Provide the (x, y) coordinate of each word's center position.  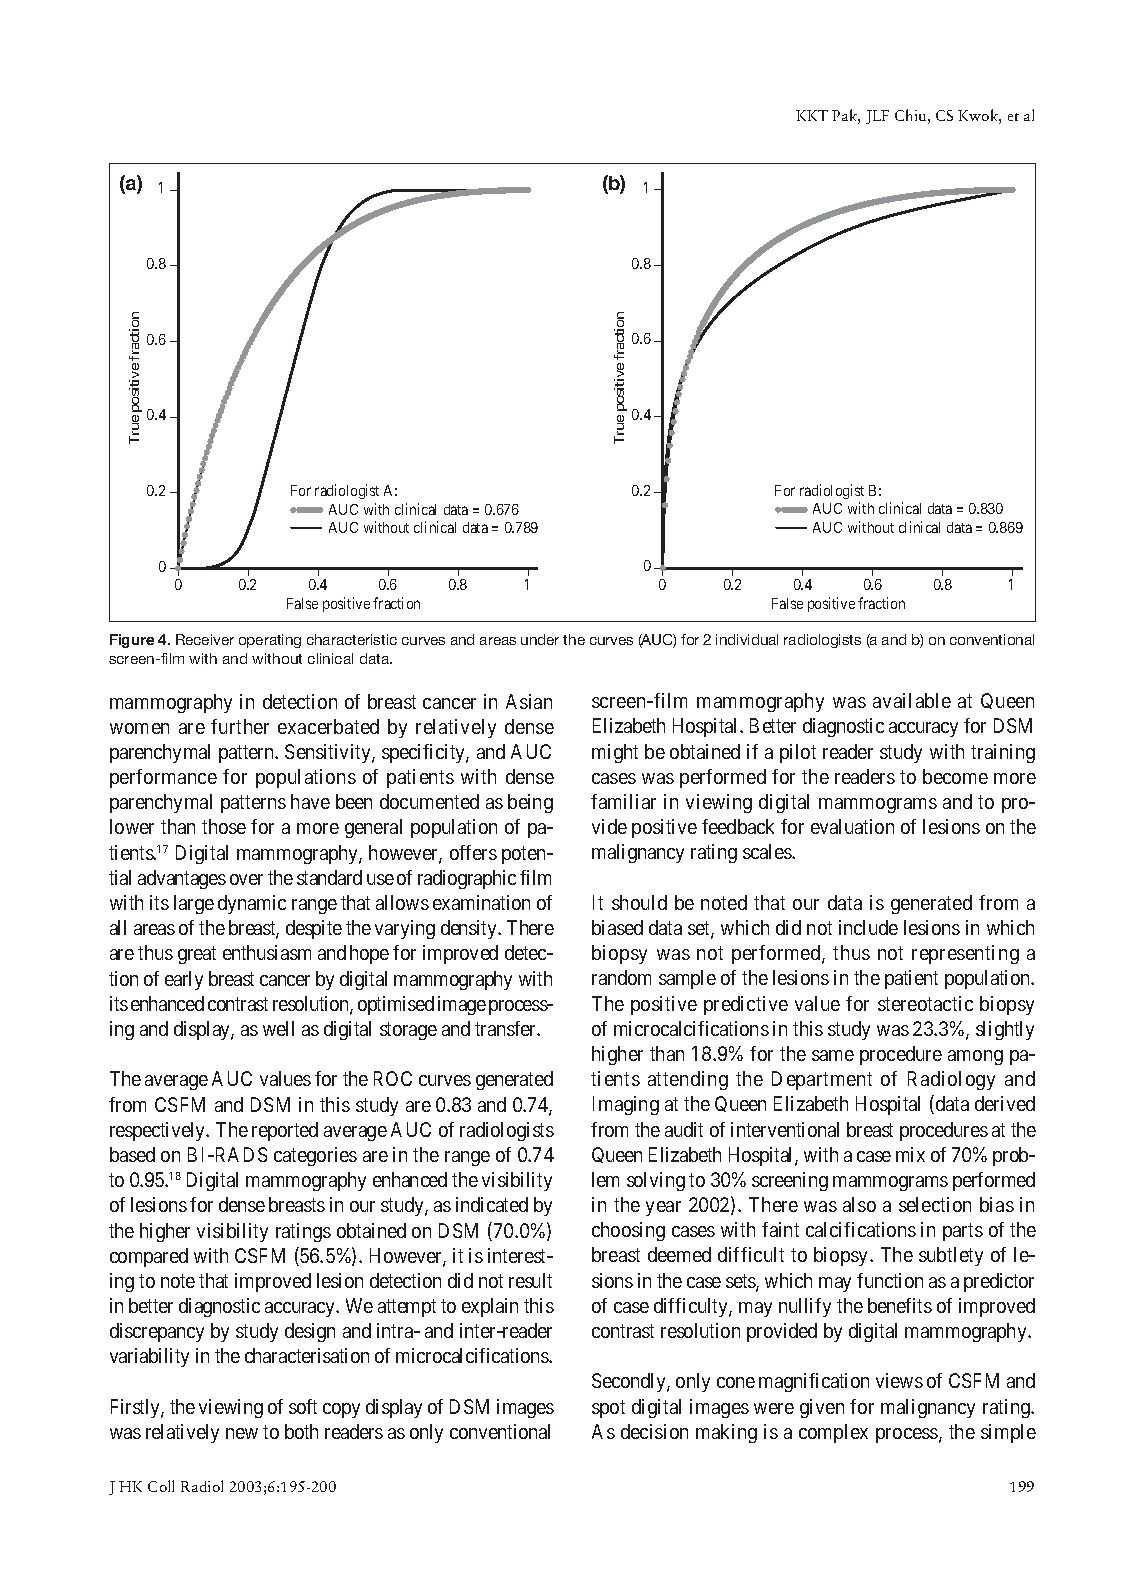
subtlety (951, 1256)
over (246, 879)
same (833, 1055)
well (278, 1028)
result (530, 1280)
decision (654, 1431)
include (868, 927)
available (912, 700)
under (540, 639)
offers (473, 852)
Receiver (205, 639)
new (242, 1433)
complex (833, 1433)
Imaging (626, 1105)
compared (149, 1257)
